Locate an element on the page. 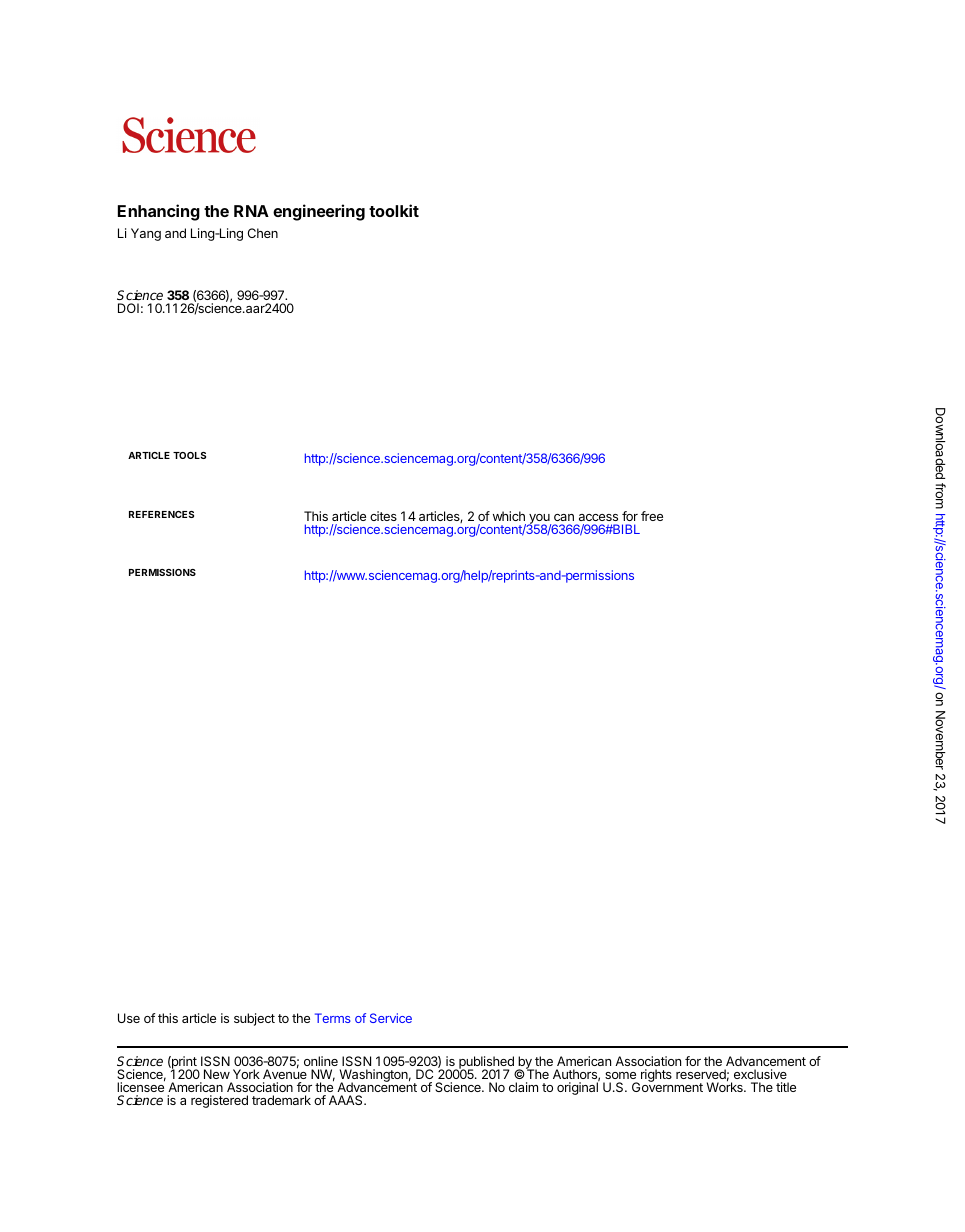  which is located at coordinates (509, 516).
